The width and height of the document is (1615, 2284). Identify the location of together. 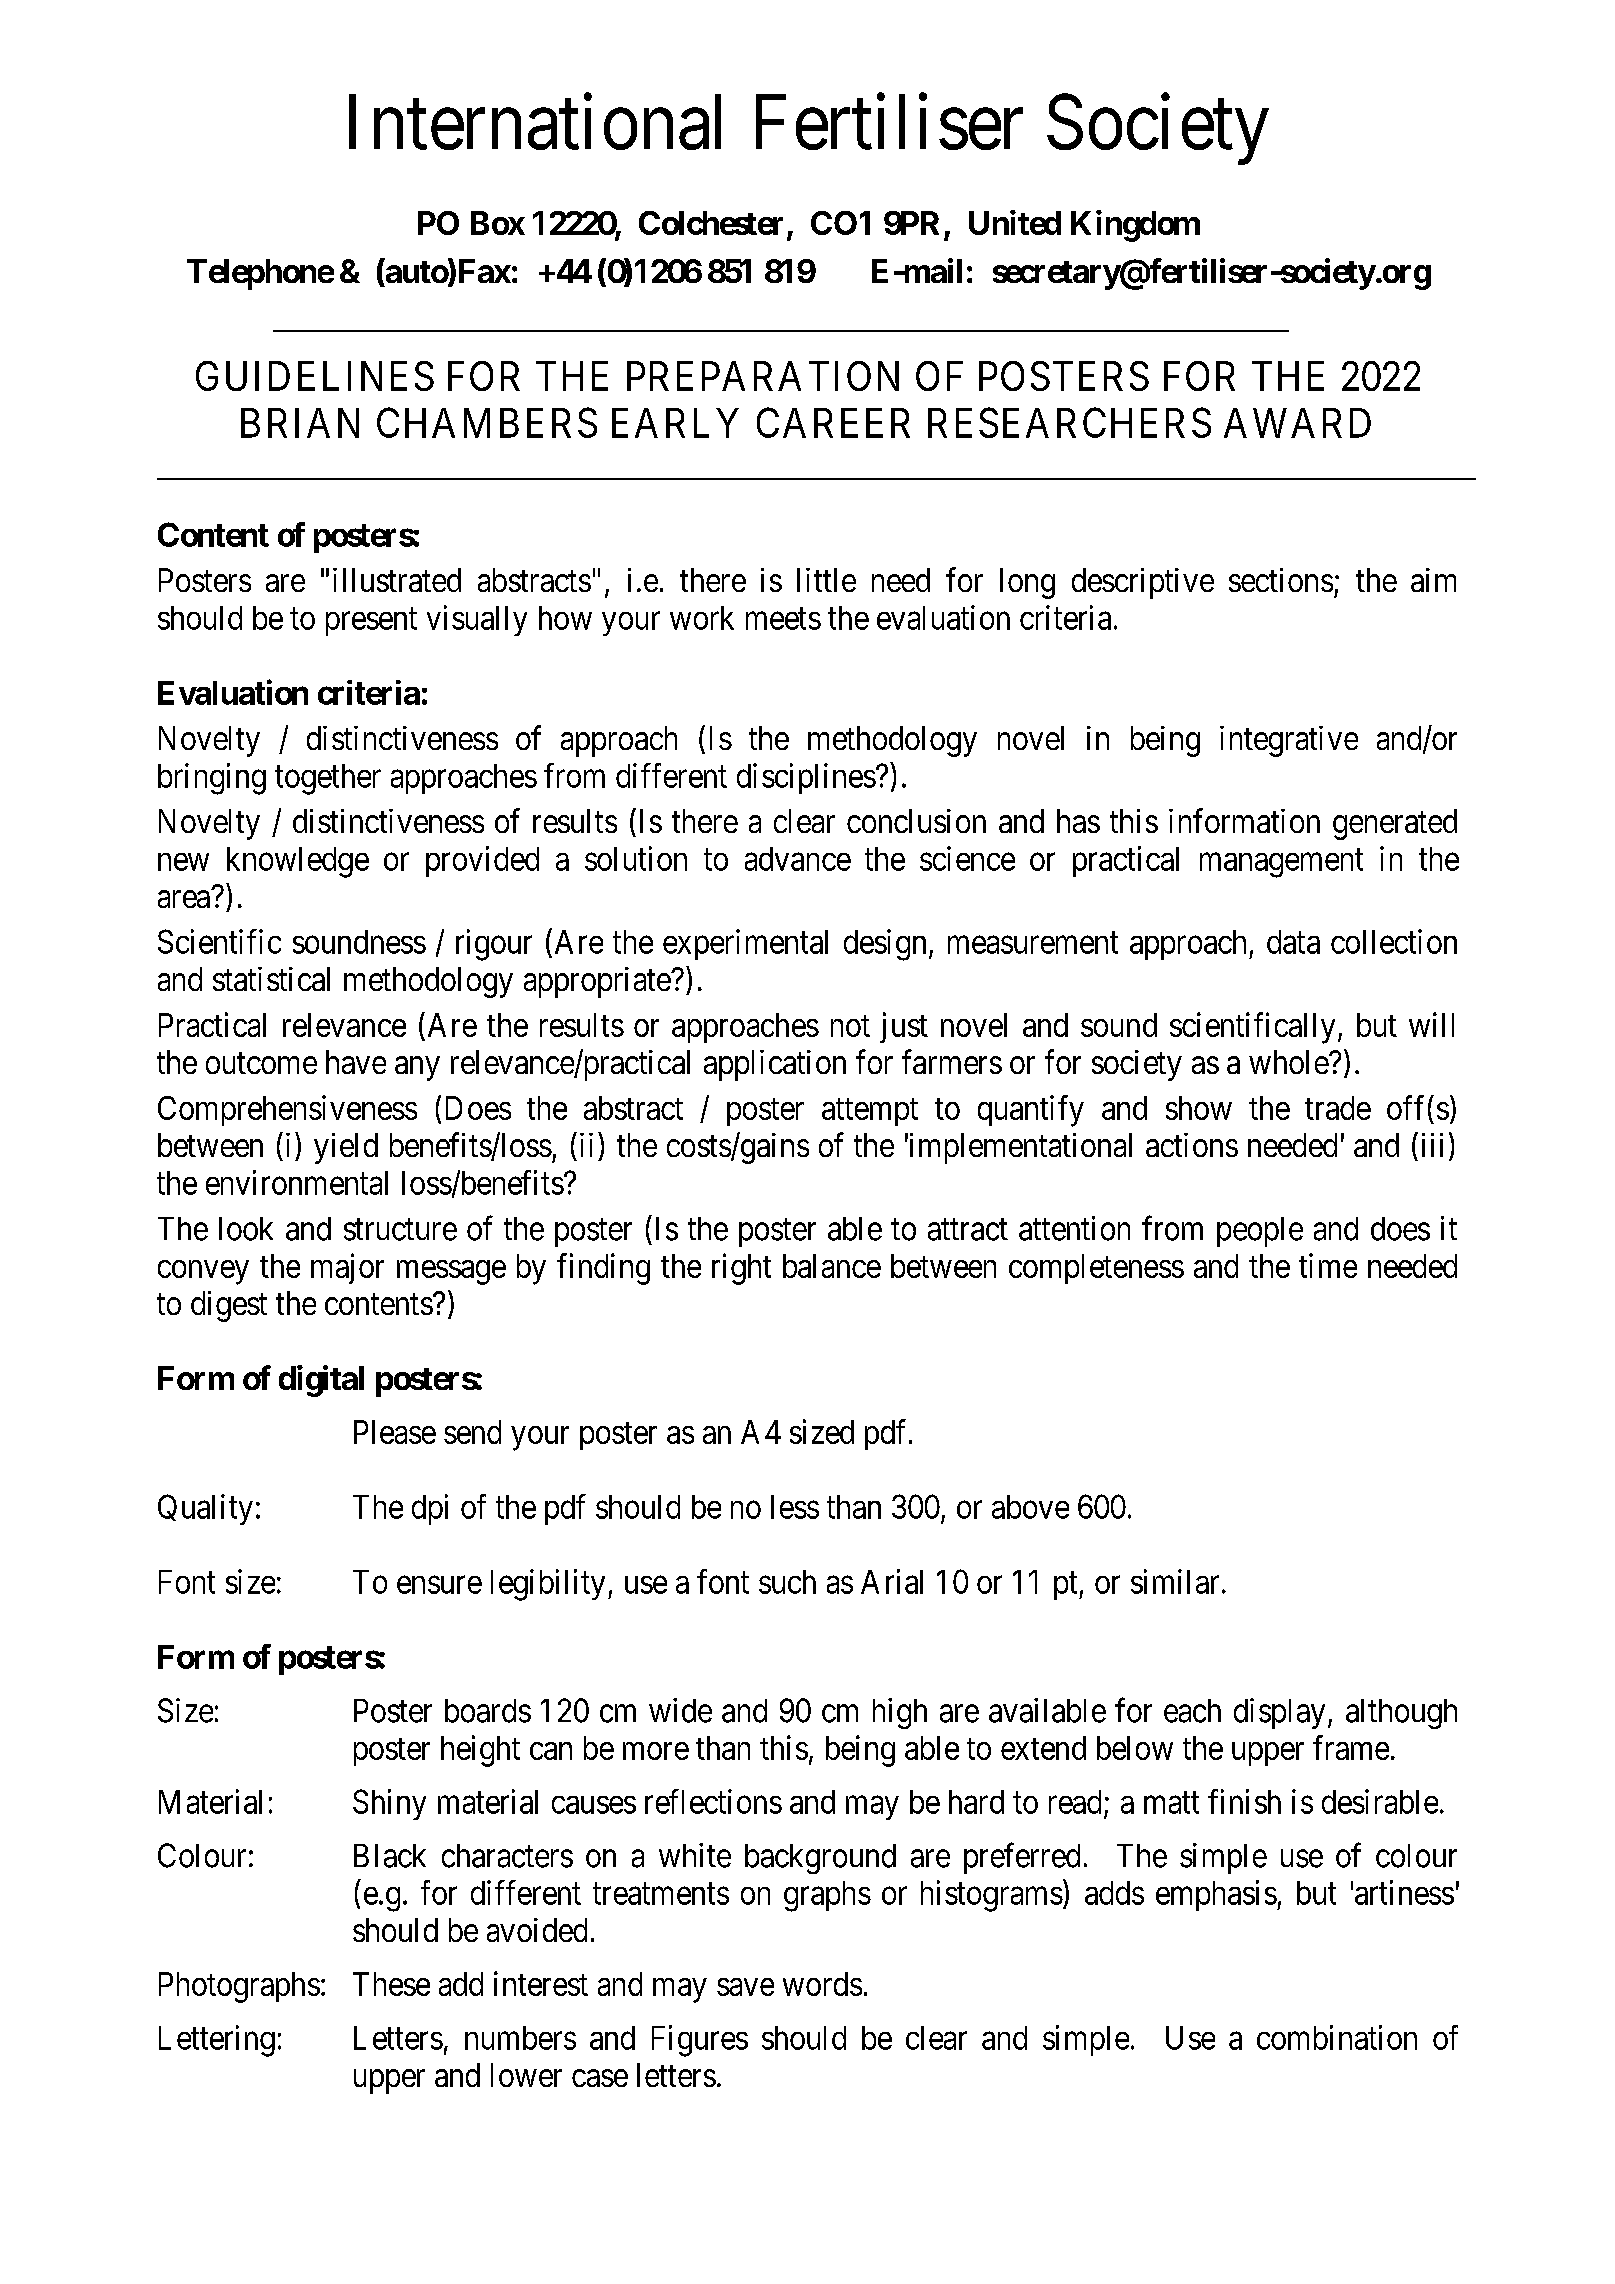
(328, 779).
